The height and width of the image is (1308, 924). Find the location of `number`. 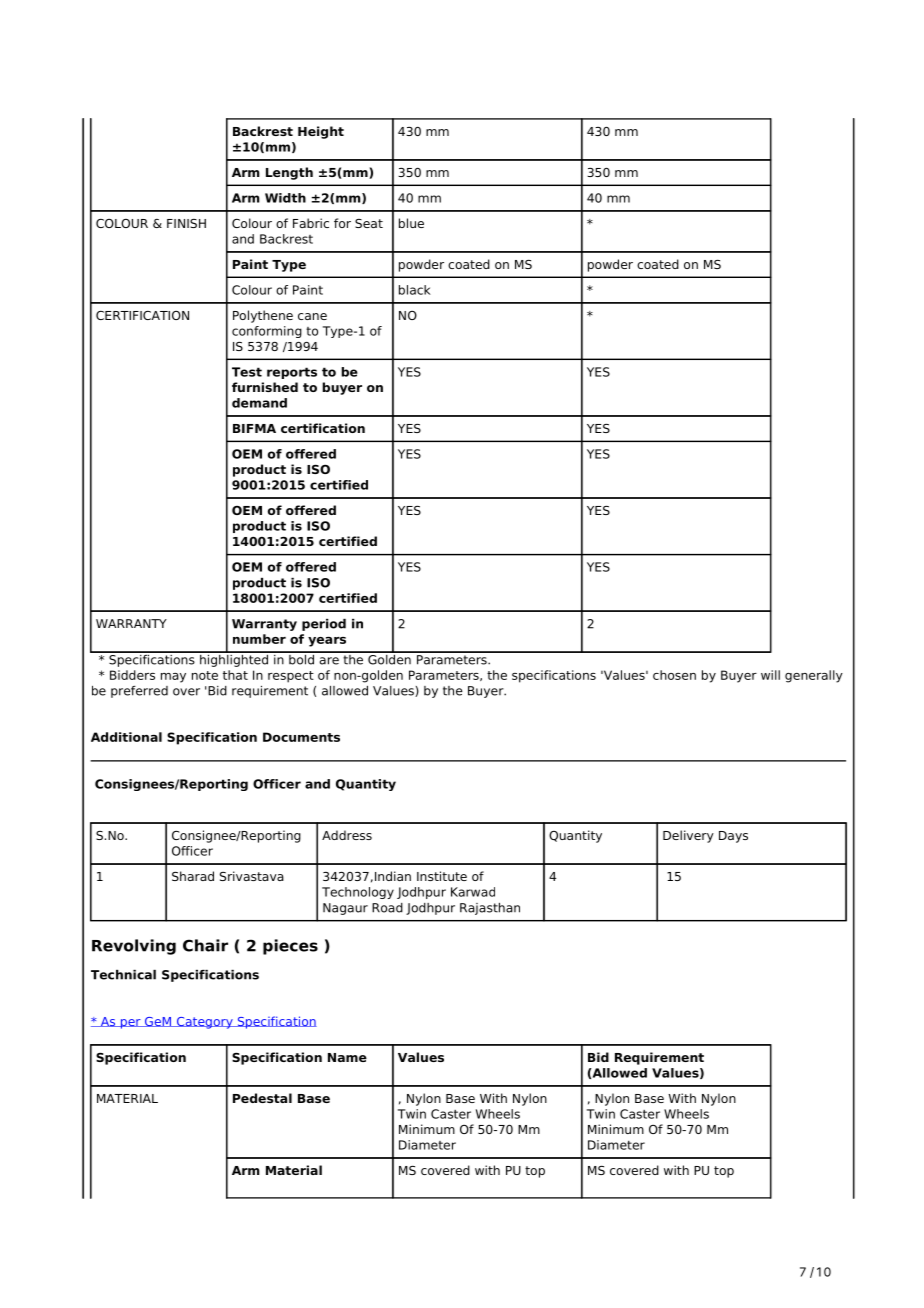

number is located at coordinates (259, 639).
